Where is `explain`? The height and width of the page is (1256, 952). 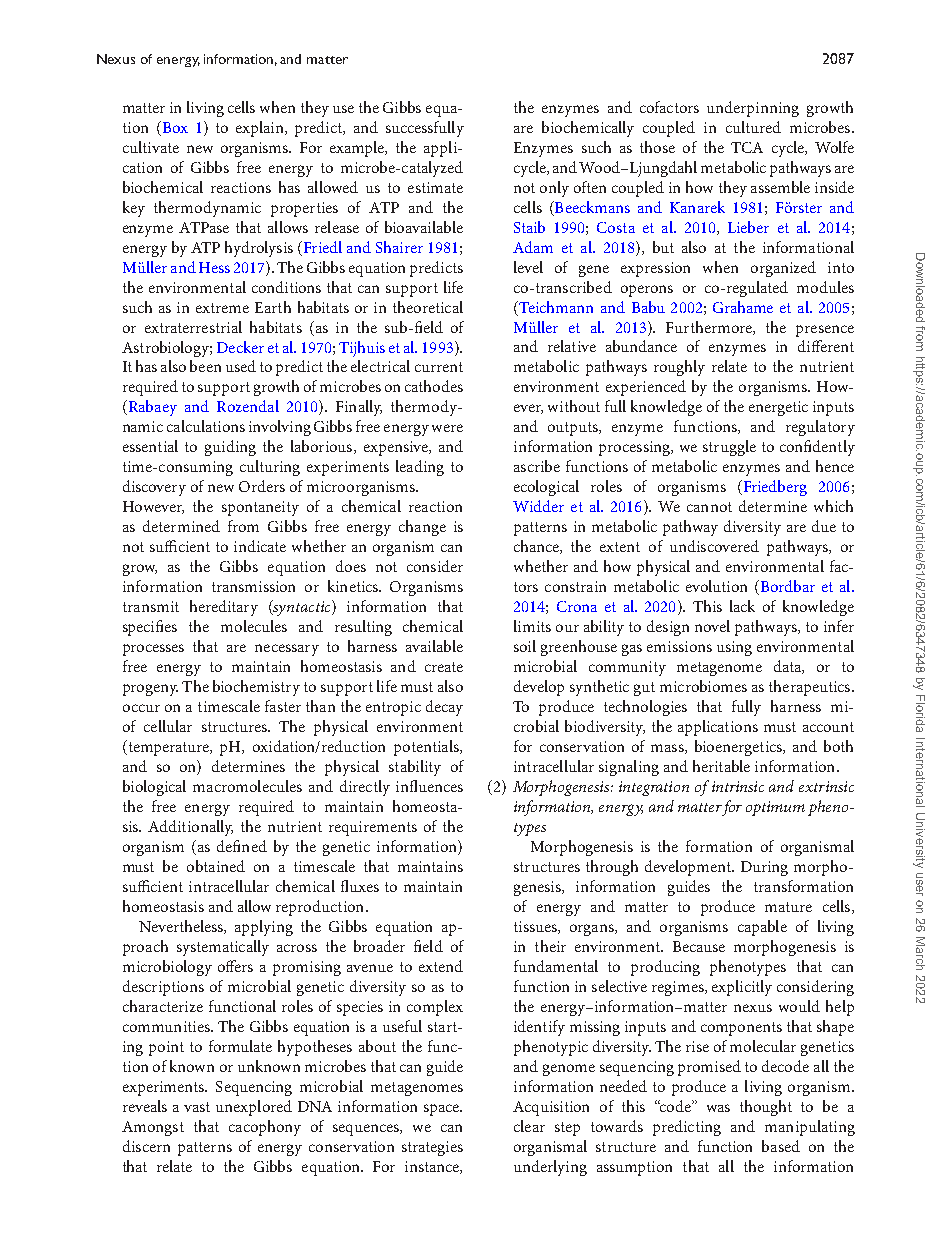
explain is located at coordinates (261, 129).
